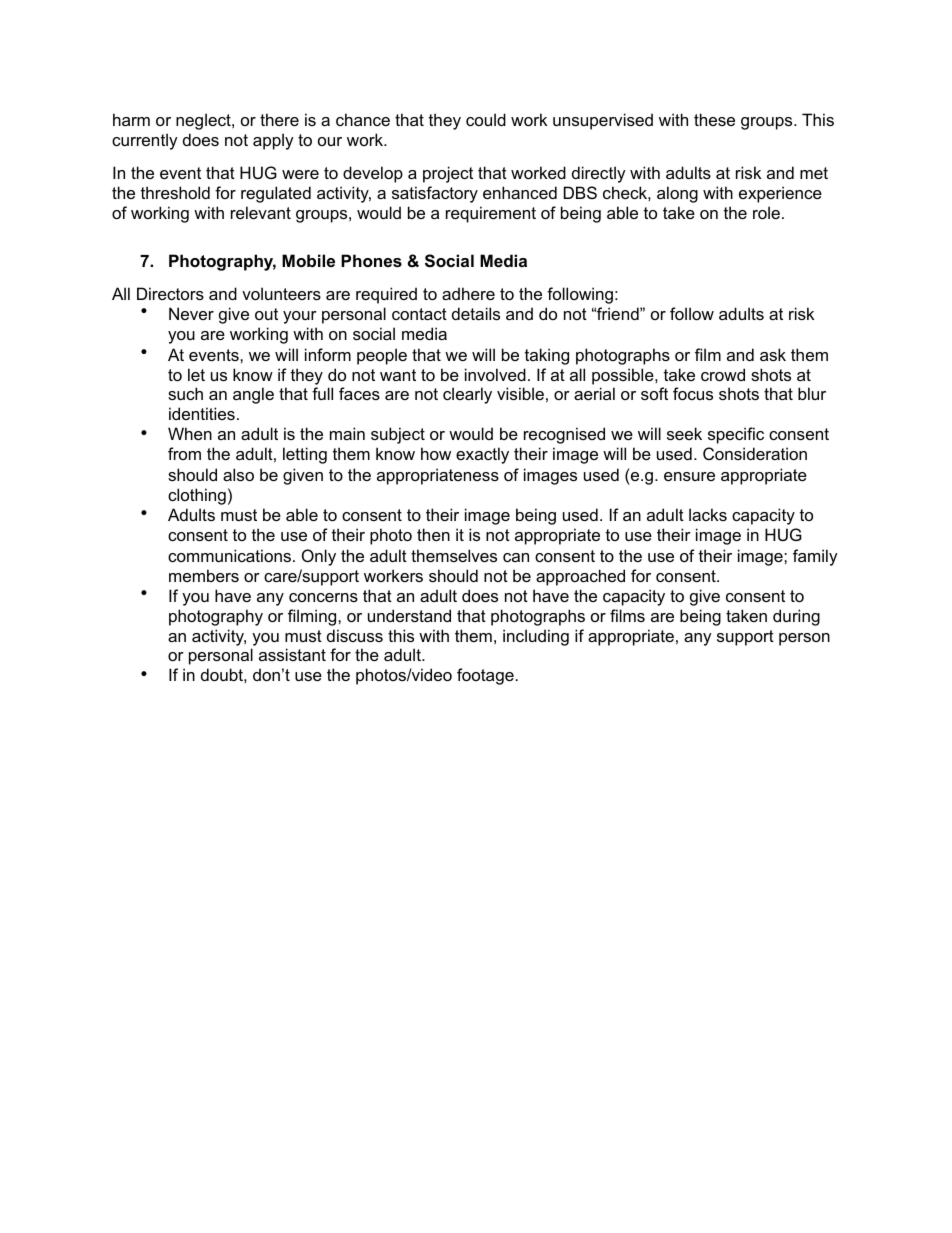 The height and width of the screenshot is (1233, 952). I want to click on Never, so click(191, 313).
